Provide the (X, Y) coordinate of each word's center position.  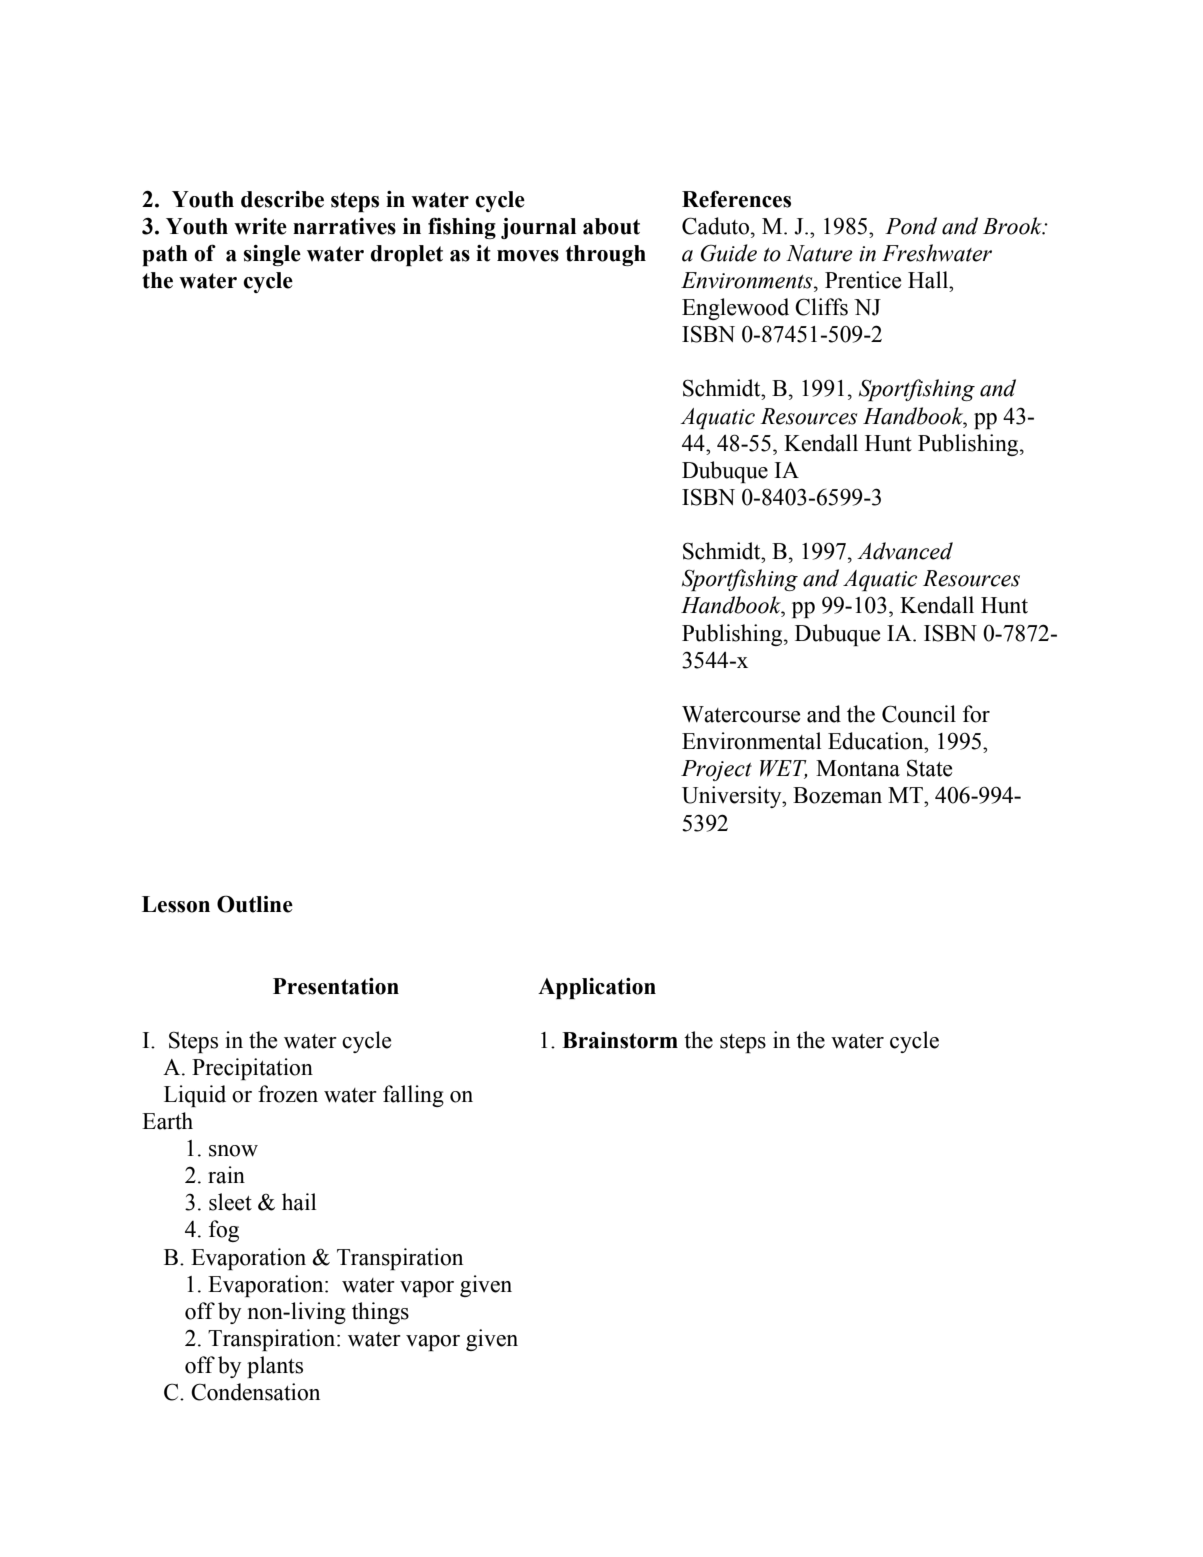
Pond (911, 226)
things (380, 1313)
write (260, 226)
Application (597, 988)
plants (275, 1367)
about (611, 226)
